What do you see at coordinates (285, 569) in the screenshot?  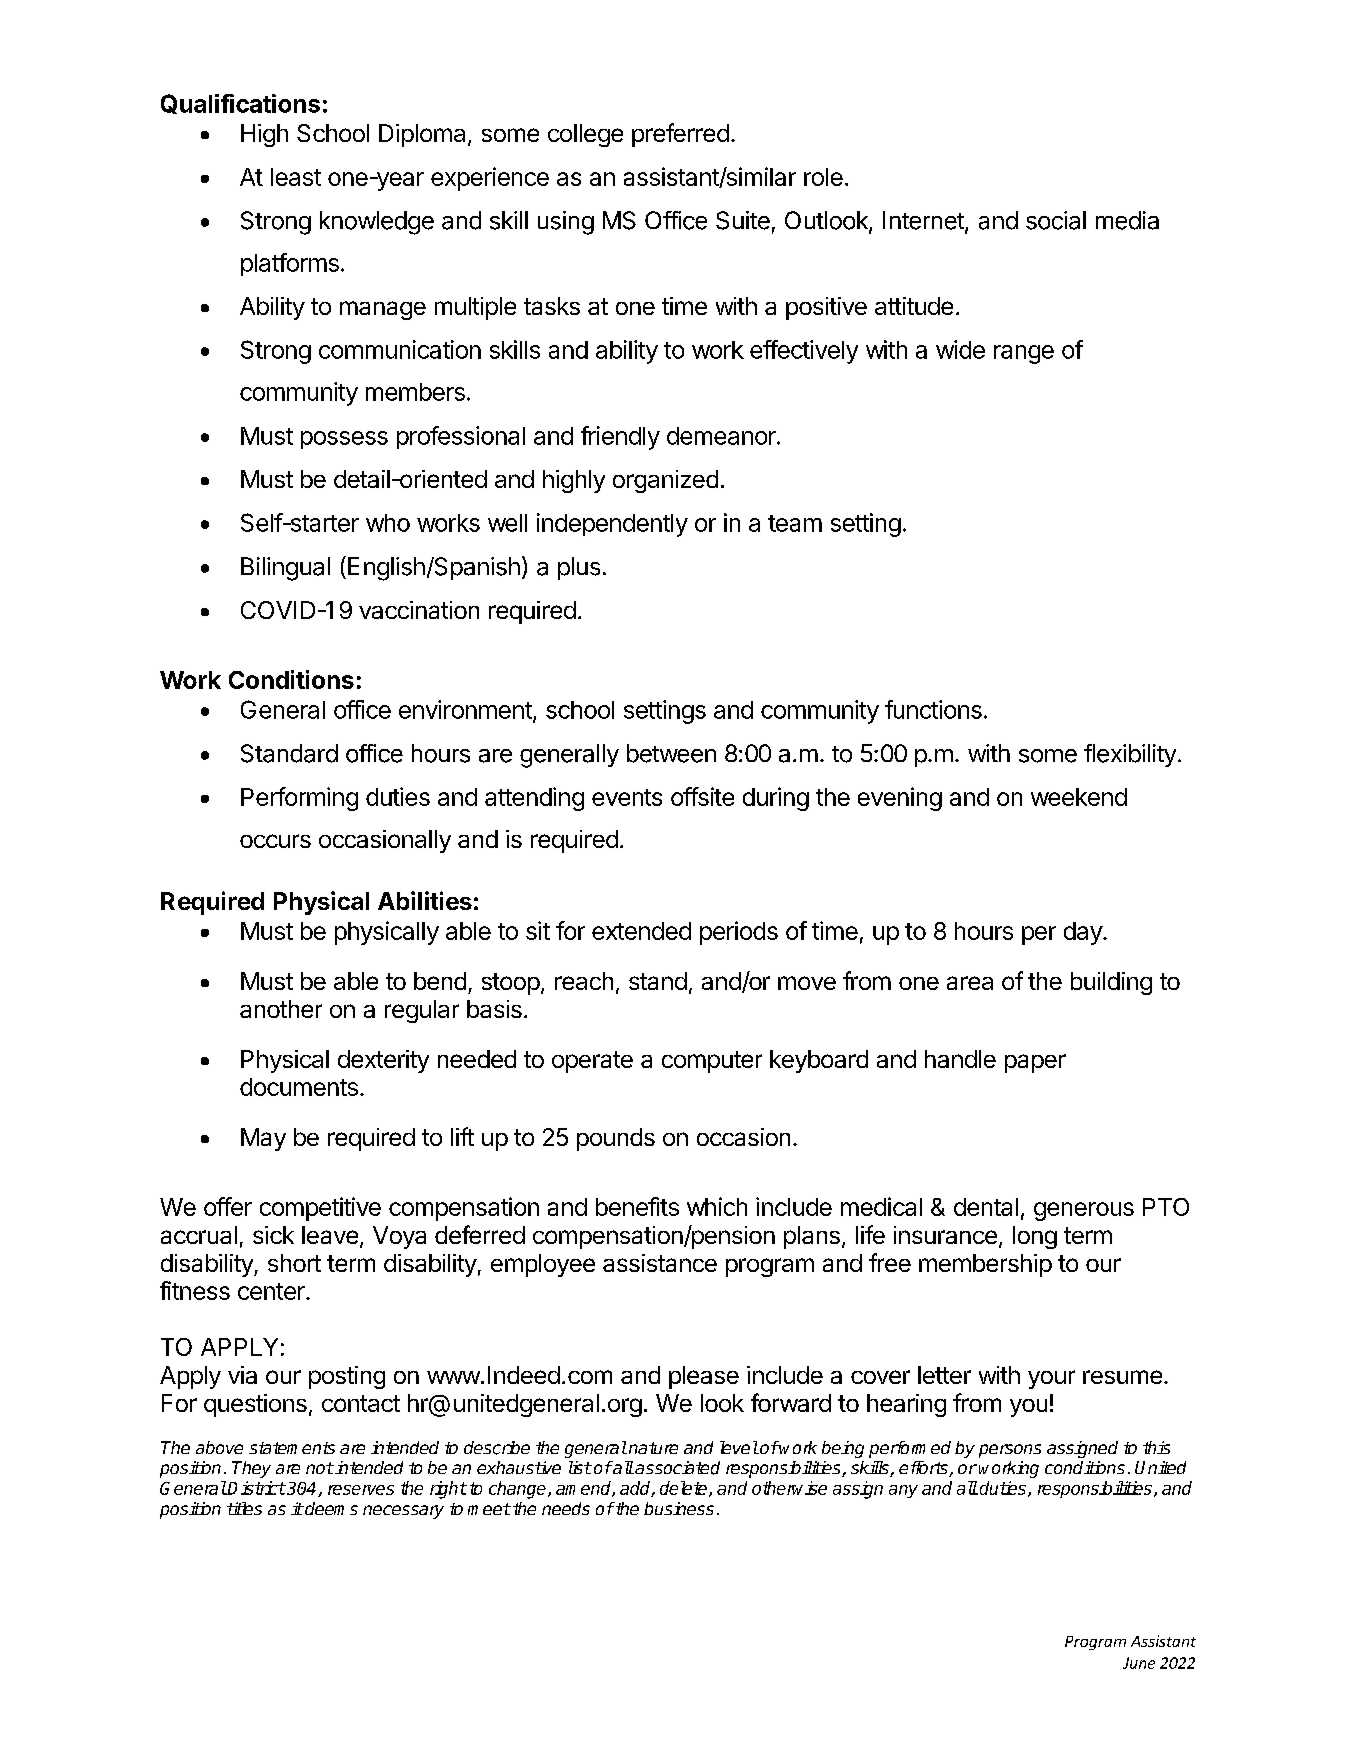 I see `Bilingual` at bounding box center [285, 569].
